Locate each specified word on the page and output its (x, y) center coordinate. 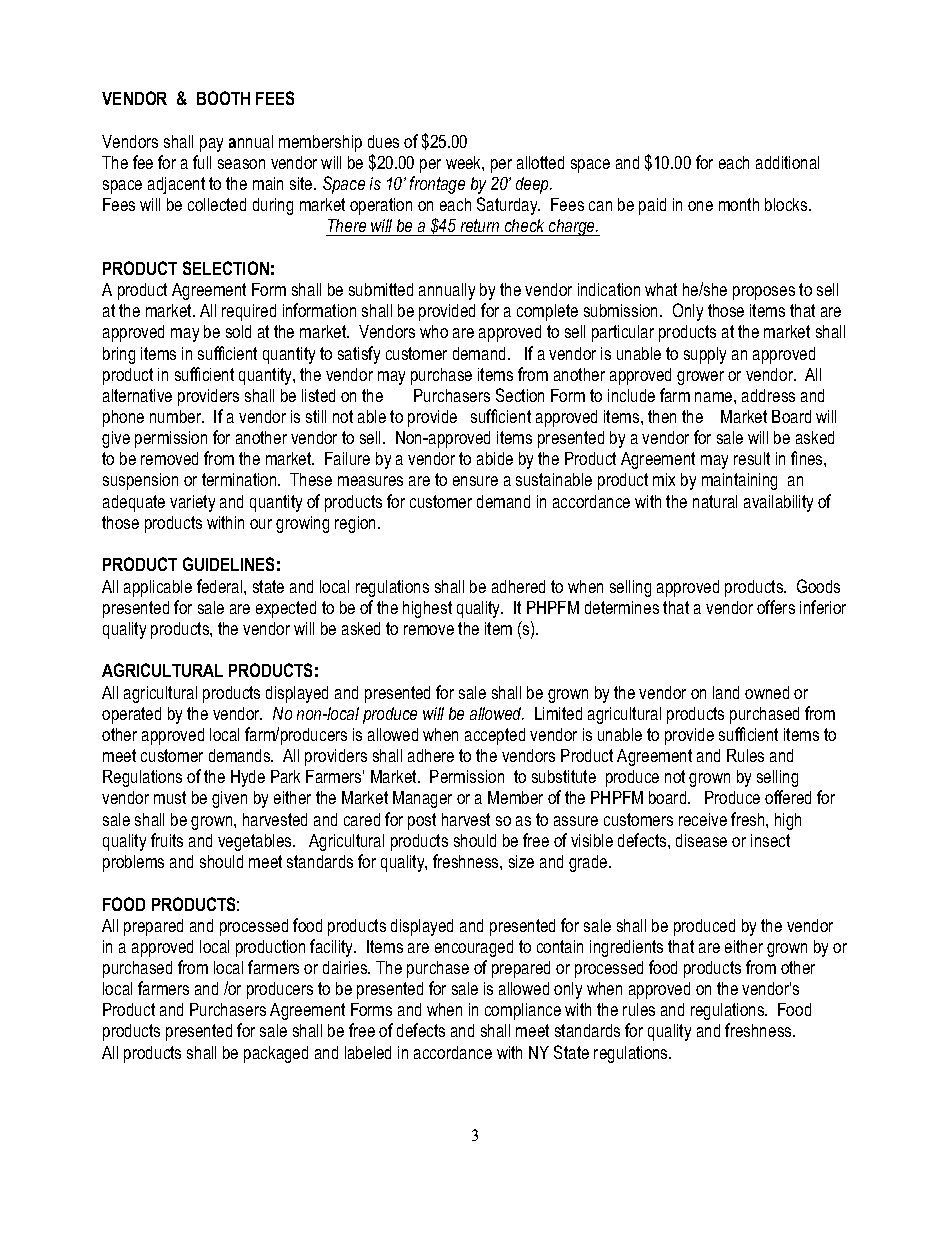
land (726, 692)
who (434, 331)
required (249, 312)
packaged (276, 1054)
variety (192, 503)
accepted (495, 736)
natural (715, 501)
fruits (167, 840)
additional (787, 162)
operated (131, 715)
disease (701, 840)
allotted (540, 162)
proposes (764, 293)
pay (211, 145)
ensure (475, 481)
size (521, 861)
